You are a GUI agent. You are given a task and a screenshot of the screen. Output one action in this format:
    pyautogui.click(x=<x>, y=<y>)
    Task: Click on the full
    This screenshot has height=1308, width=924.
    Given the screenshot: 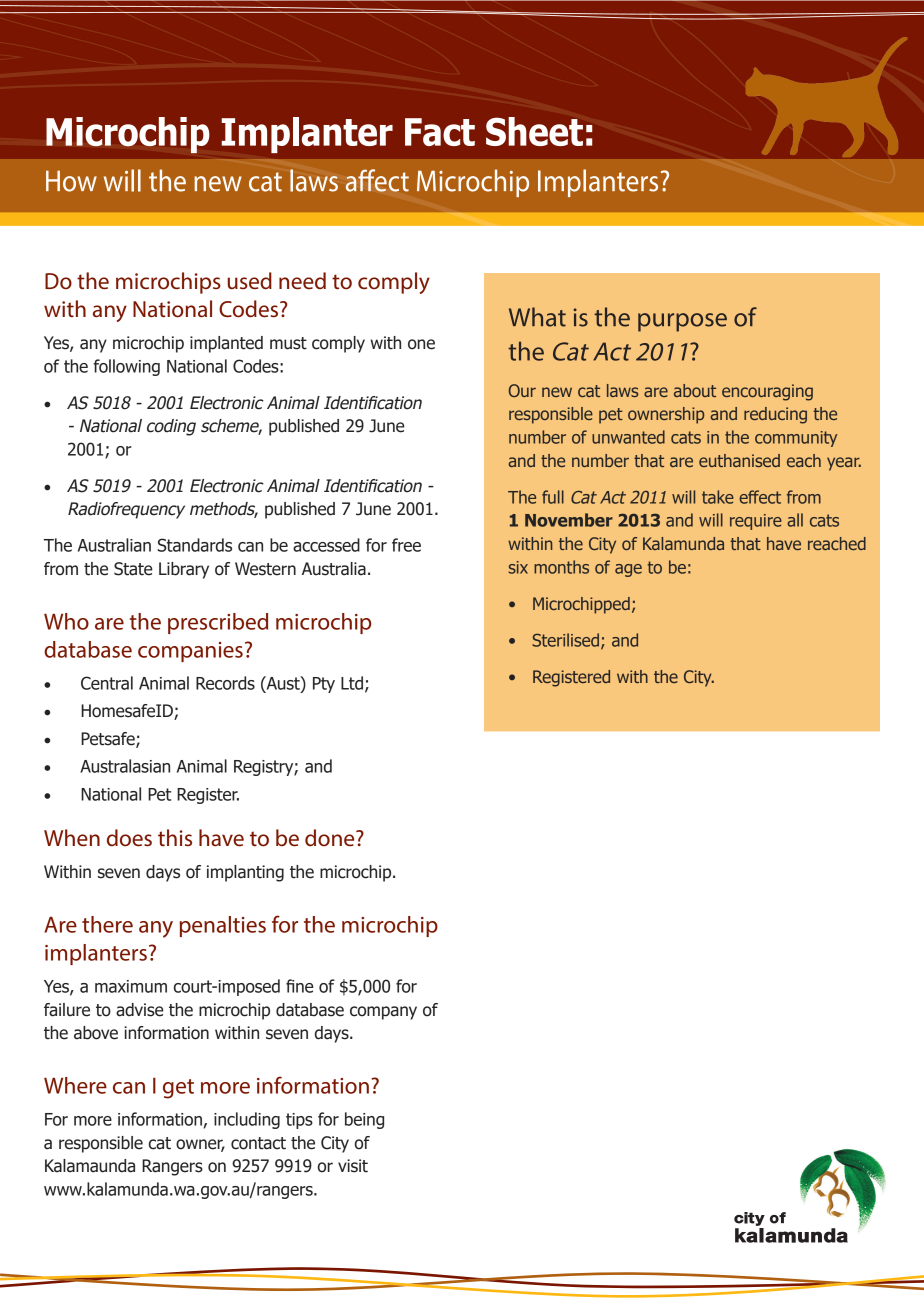 What is the action you would take?
    pyautogui.click(x=553, y=497)
